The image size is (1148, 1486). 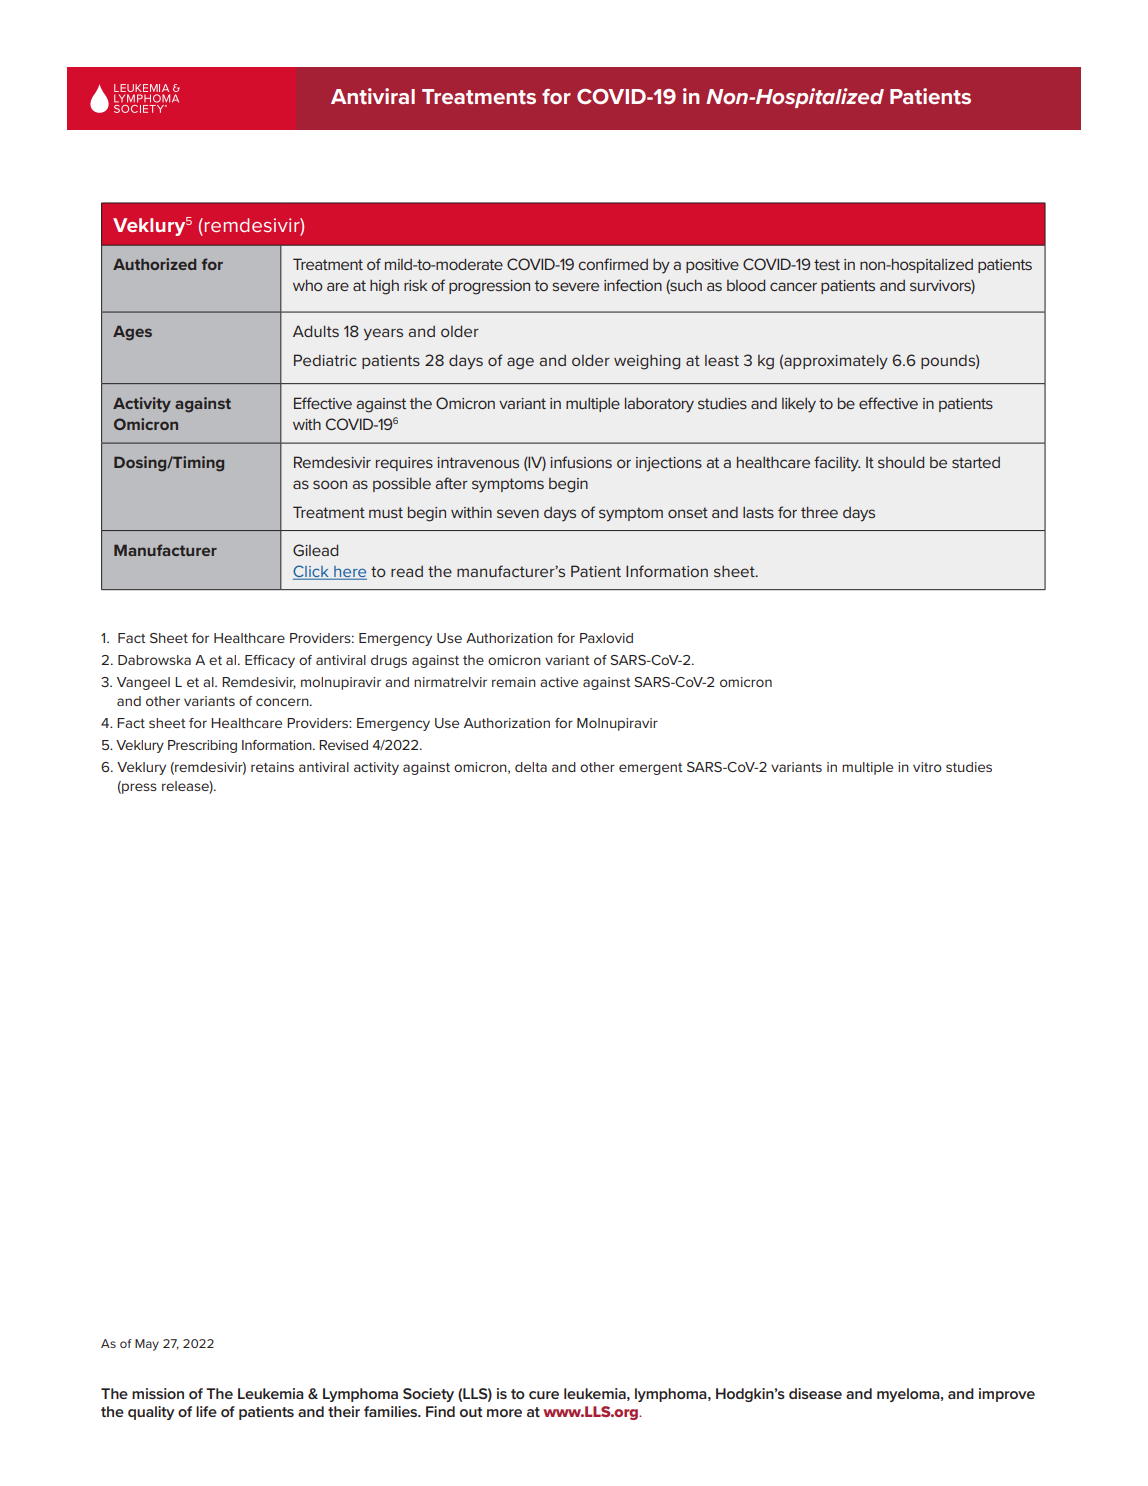 What do you see at coordinates (815, 1393) in the screenshot?
I see `disease` at bounding box center [815, 1393].
